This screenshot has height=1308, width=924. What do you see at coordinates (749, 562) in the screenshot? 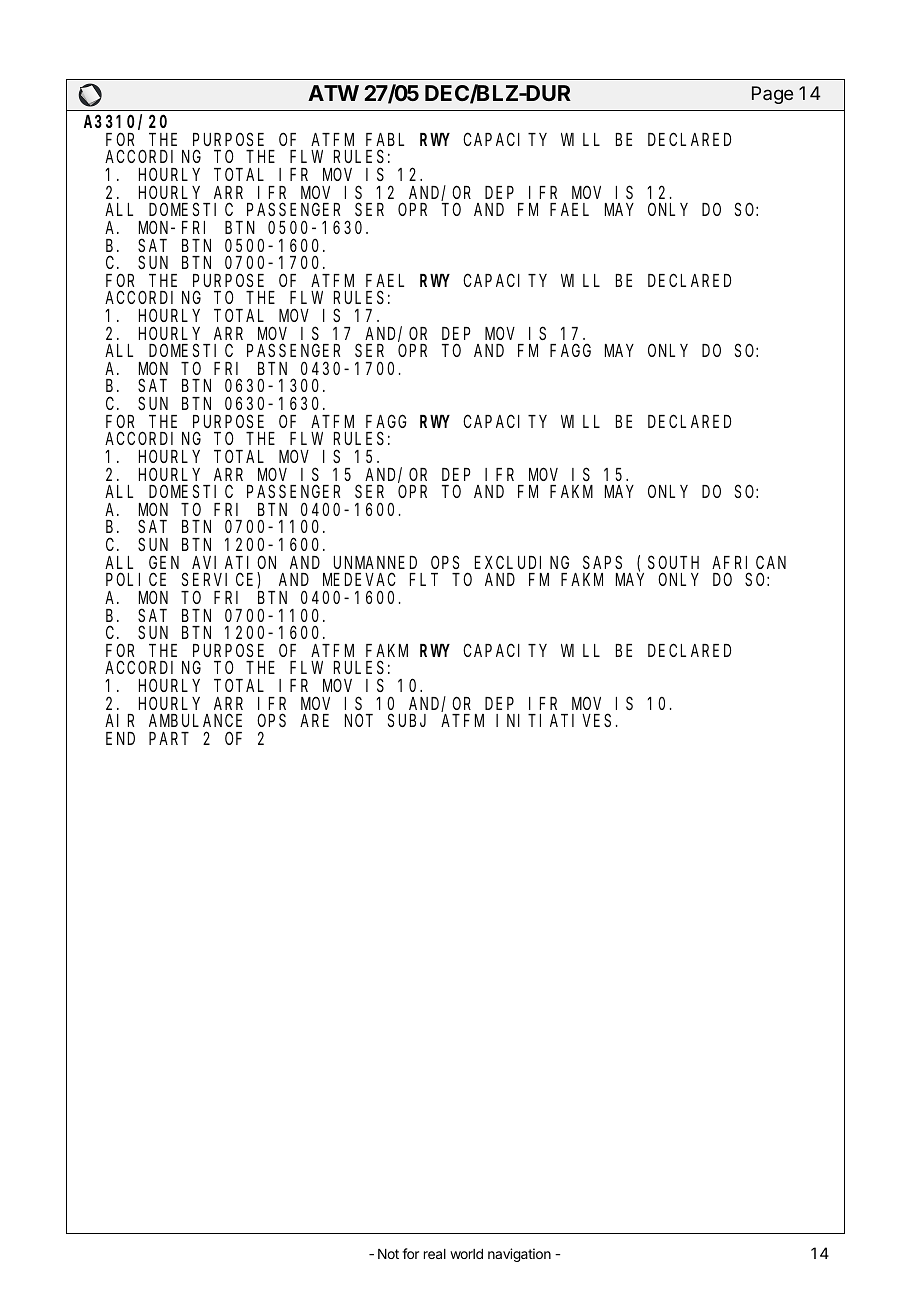
I see `AFRICAN` at bounding box center [749, 562].
